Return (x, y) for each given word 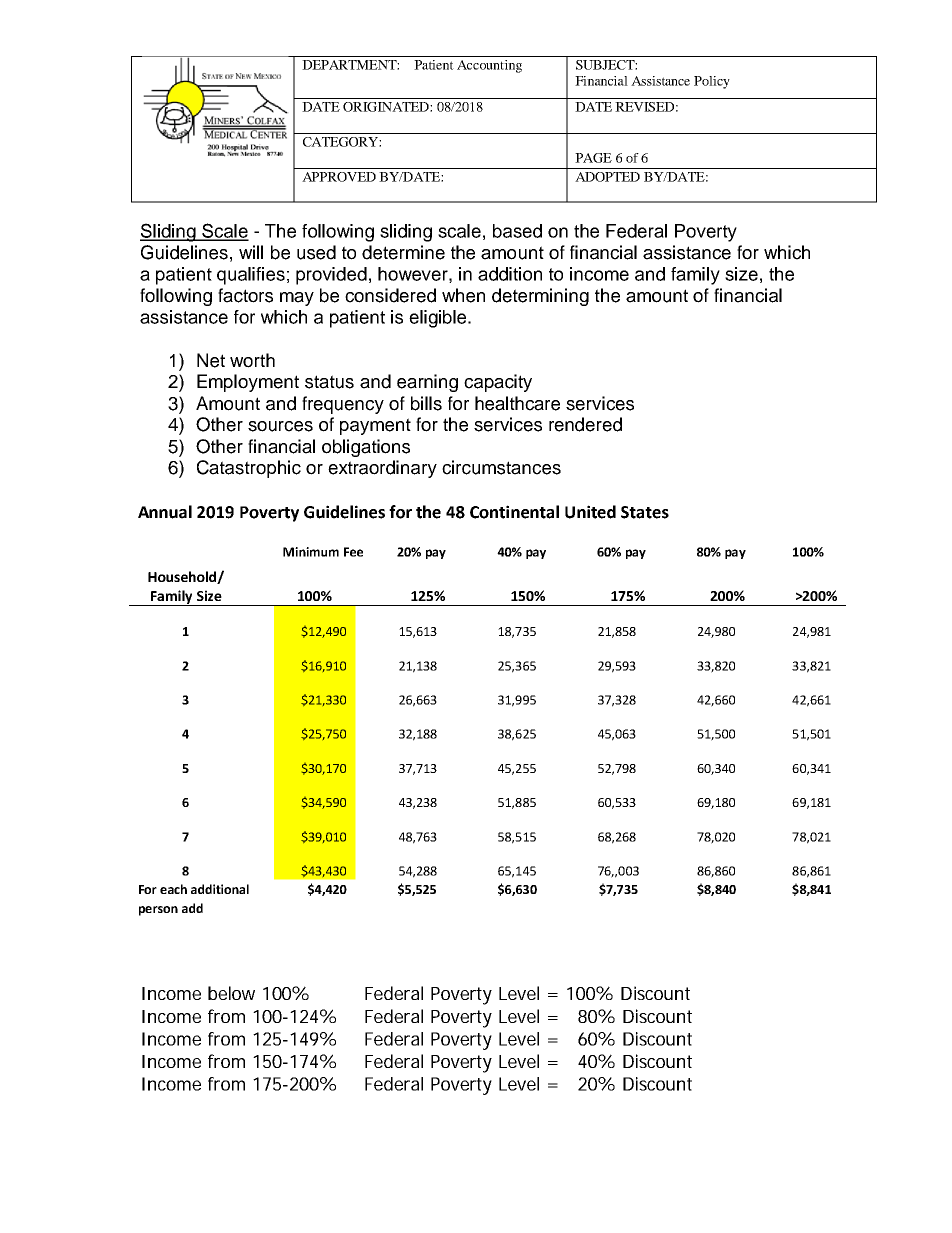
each (173, 889)
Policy (712, 82)
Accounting (489, 66)
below (231, 993)
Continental (514, 512)
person (158, 911)
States (645, 512)
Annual (165, 512)
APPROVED (339, 177)
